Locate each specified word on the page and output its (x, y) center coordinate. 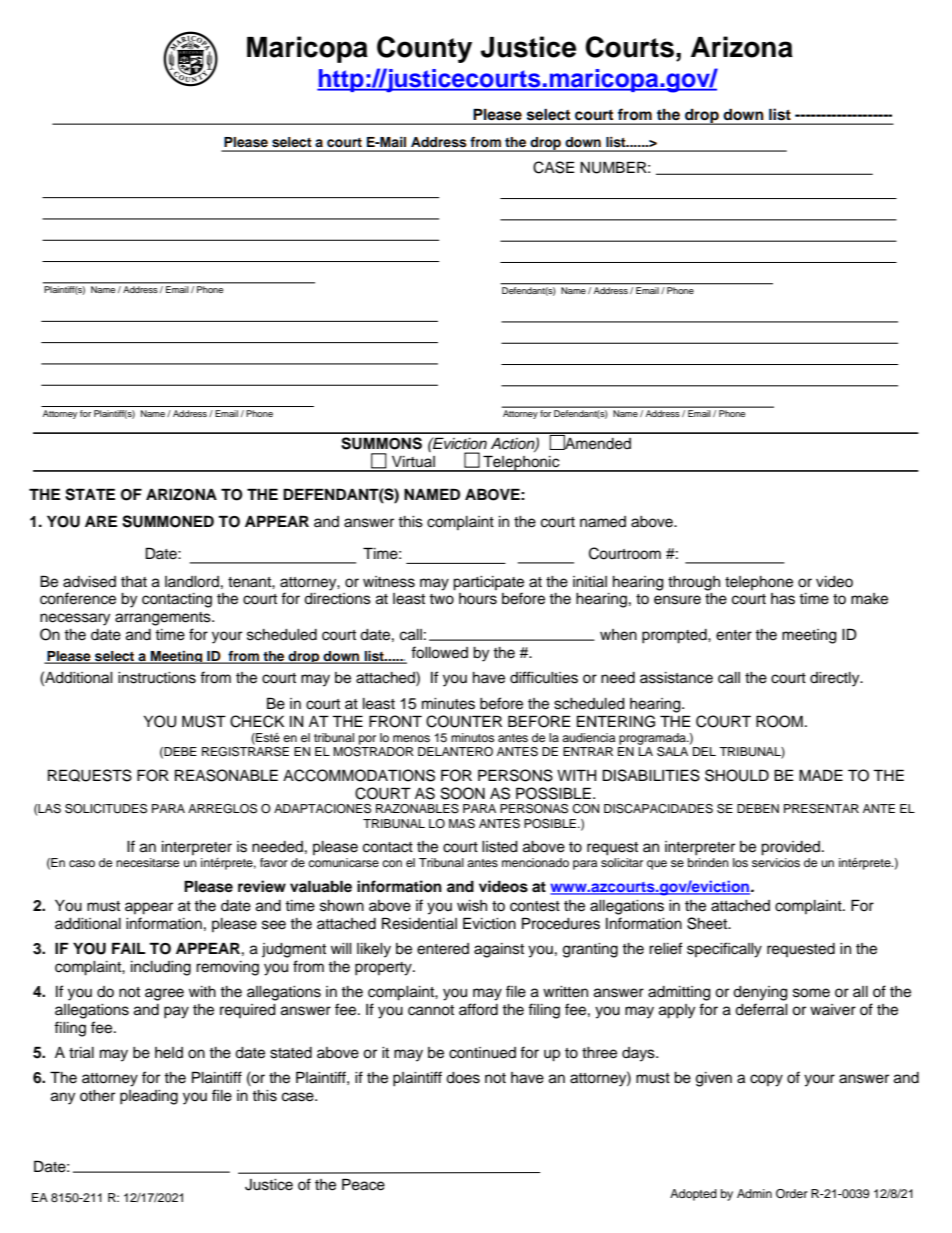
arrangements (164, 619)
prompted (675, 636)
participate (488, 583)
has (783, 599)
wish (472, 906)
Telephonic (521, 463)
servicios (776, 862)
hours (478, 599)
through (694, 583)
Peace (363, 1184)
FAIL (128, 948)
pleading (149, 1097)
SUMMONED (168, 521)
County (424, 49)
